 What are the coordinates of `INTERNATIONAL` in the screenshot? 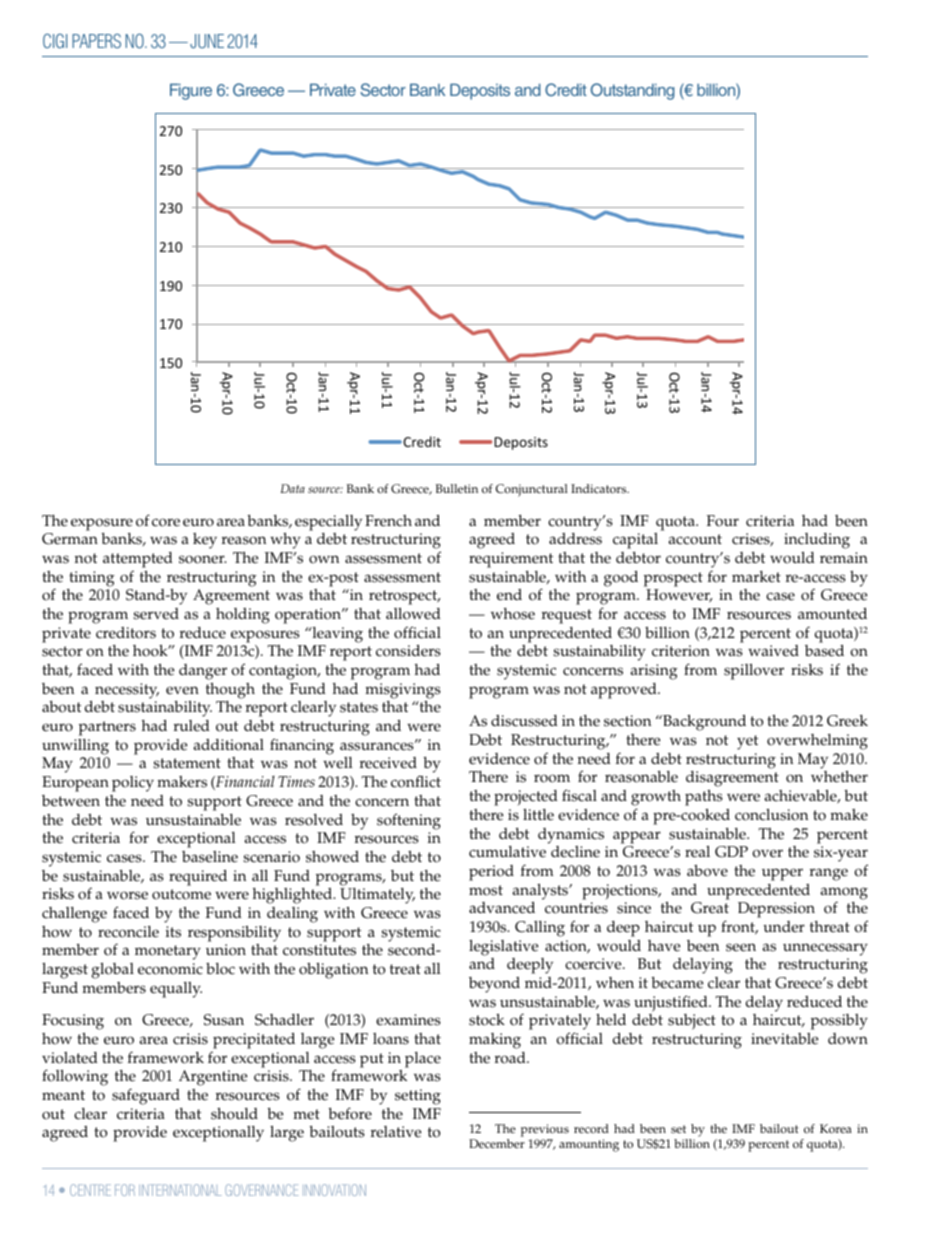 It's located at (180, 1190).
